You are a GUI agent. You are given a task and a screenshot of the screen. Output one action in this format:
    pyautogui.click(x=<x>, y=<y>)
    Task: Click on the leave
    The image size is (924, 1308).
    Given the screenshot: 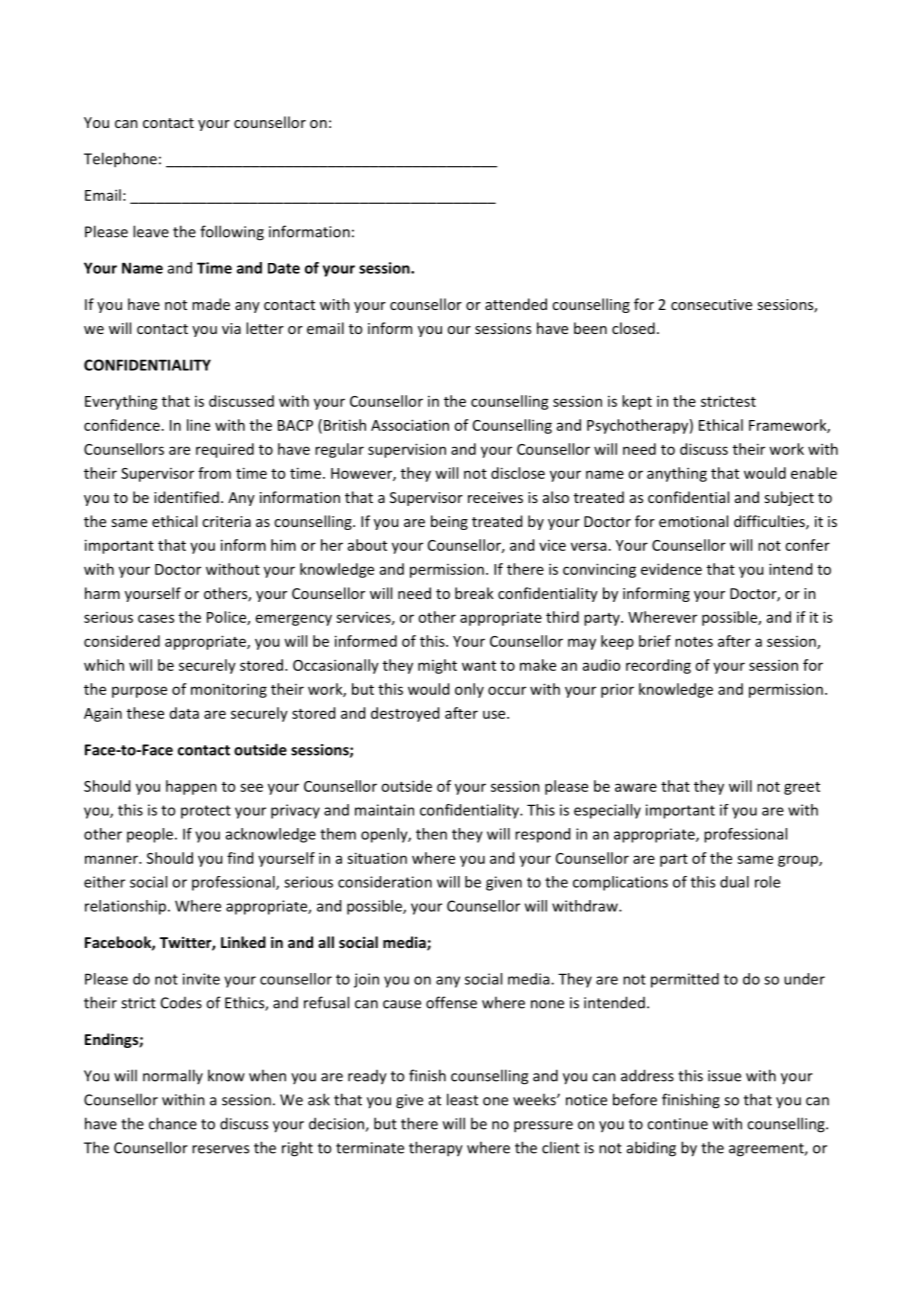 What is the action you would take?
    pyautogui.click(x=151, y=231)
